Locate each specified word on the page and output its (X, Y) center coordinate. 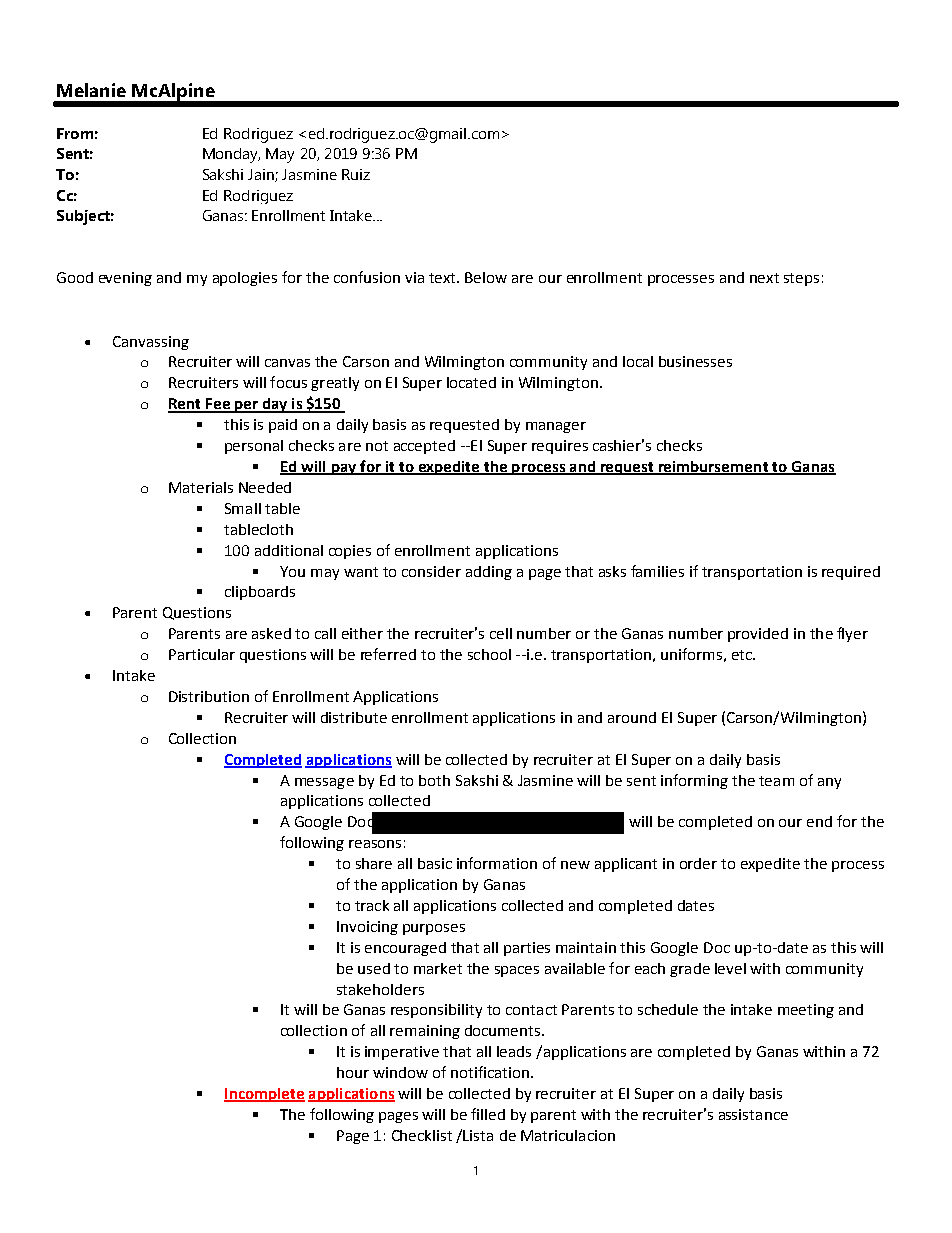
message (324, 783)
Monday (231, 155)
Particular (202, 654)
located (471, 382)
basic (435, 863)
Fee (218, 405)
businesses (695, 361)
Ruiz (356, 174)
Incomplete (264, 1095)
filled (488, 1114)
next (764, 278)
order (698, 863)
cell (501, 633)
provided (758, 635)
